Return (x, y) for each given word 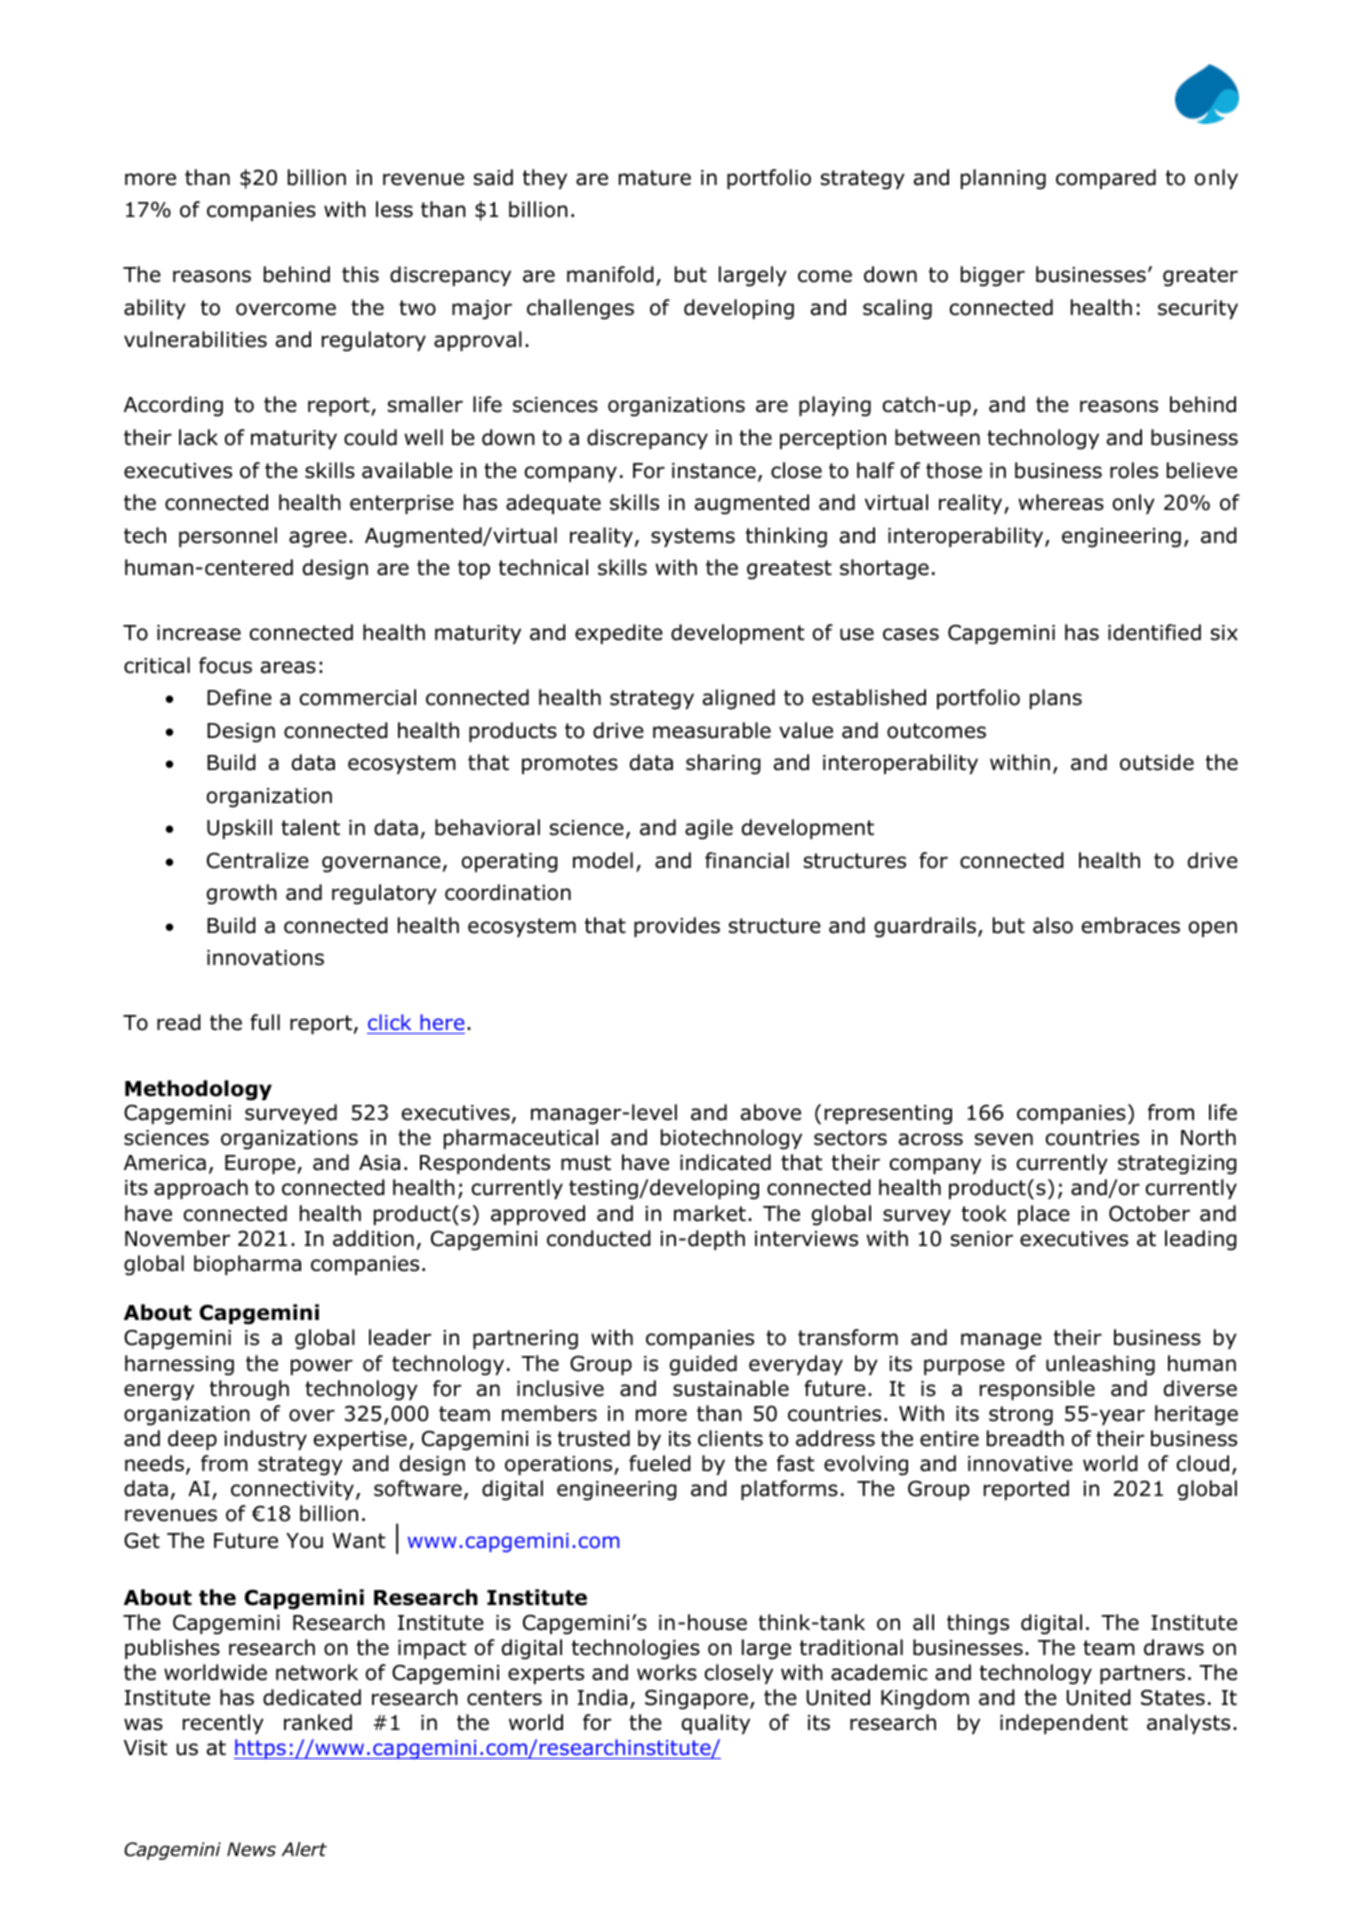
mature (655, 178)
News (251, 1849)
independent (1064, 1724)
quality (716, 1724)
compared (1106, 179)
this (360, 274)
